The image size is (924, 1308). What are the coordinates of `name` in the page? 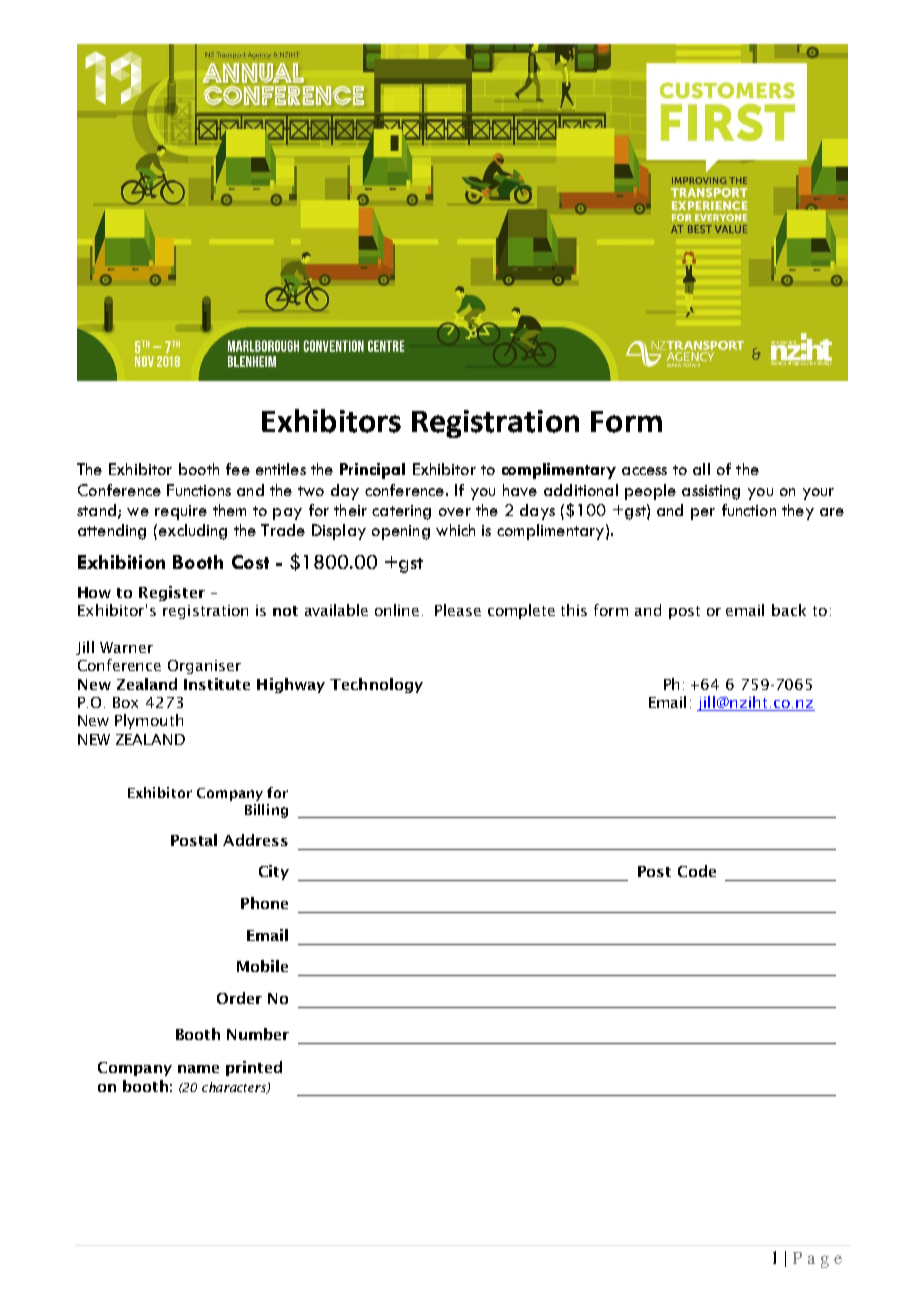 It's located at (198, 1069).
